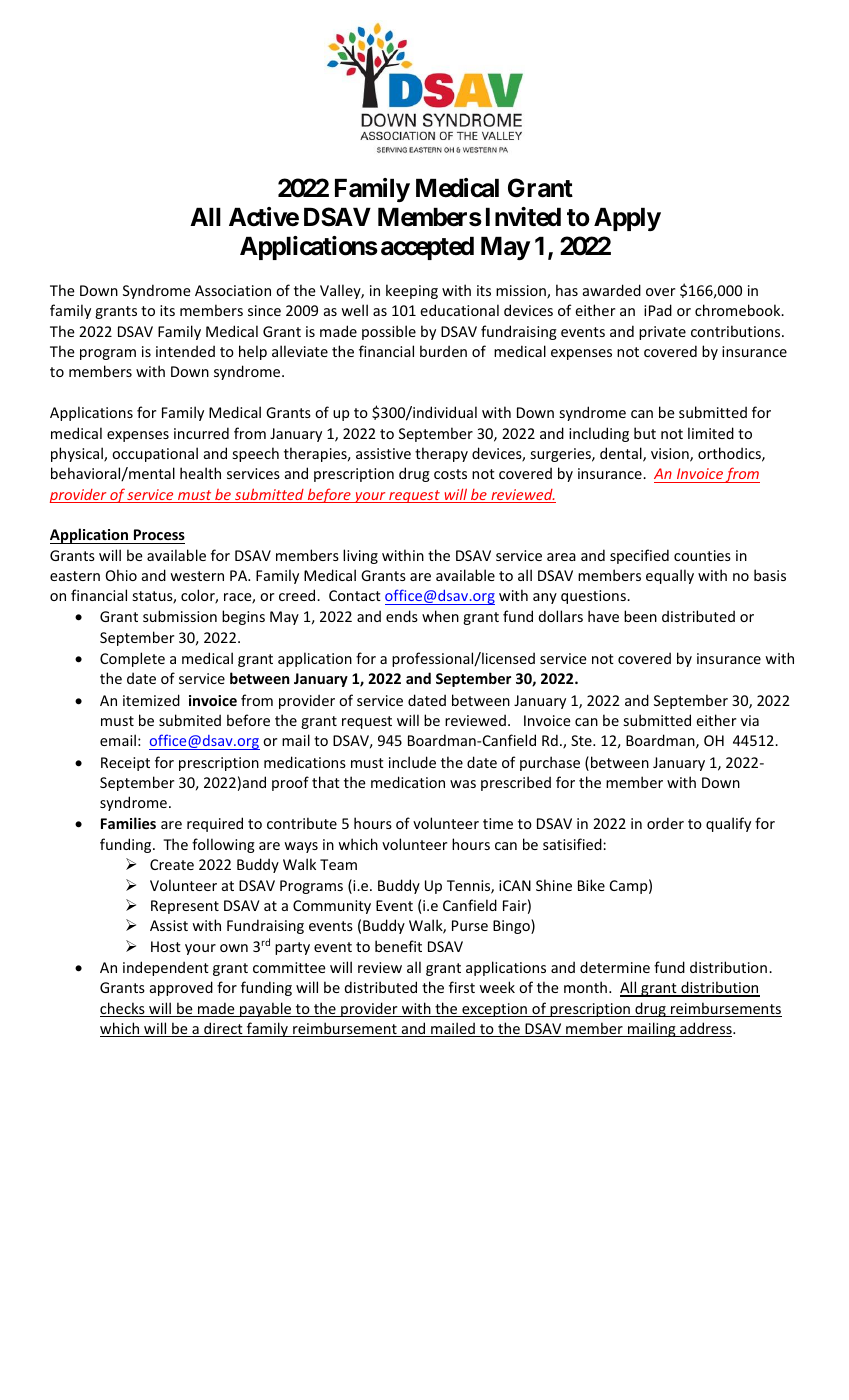 The image size is (849, 1400). Describe the element at coordinates (627, 219) in the page. I see `Apply` at that location.
